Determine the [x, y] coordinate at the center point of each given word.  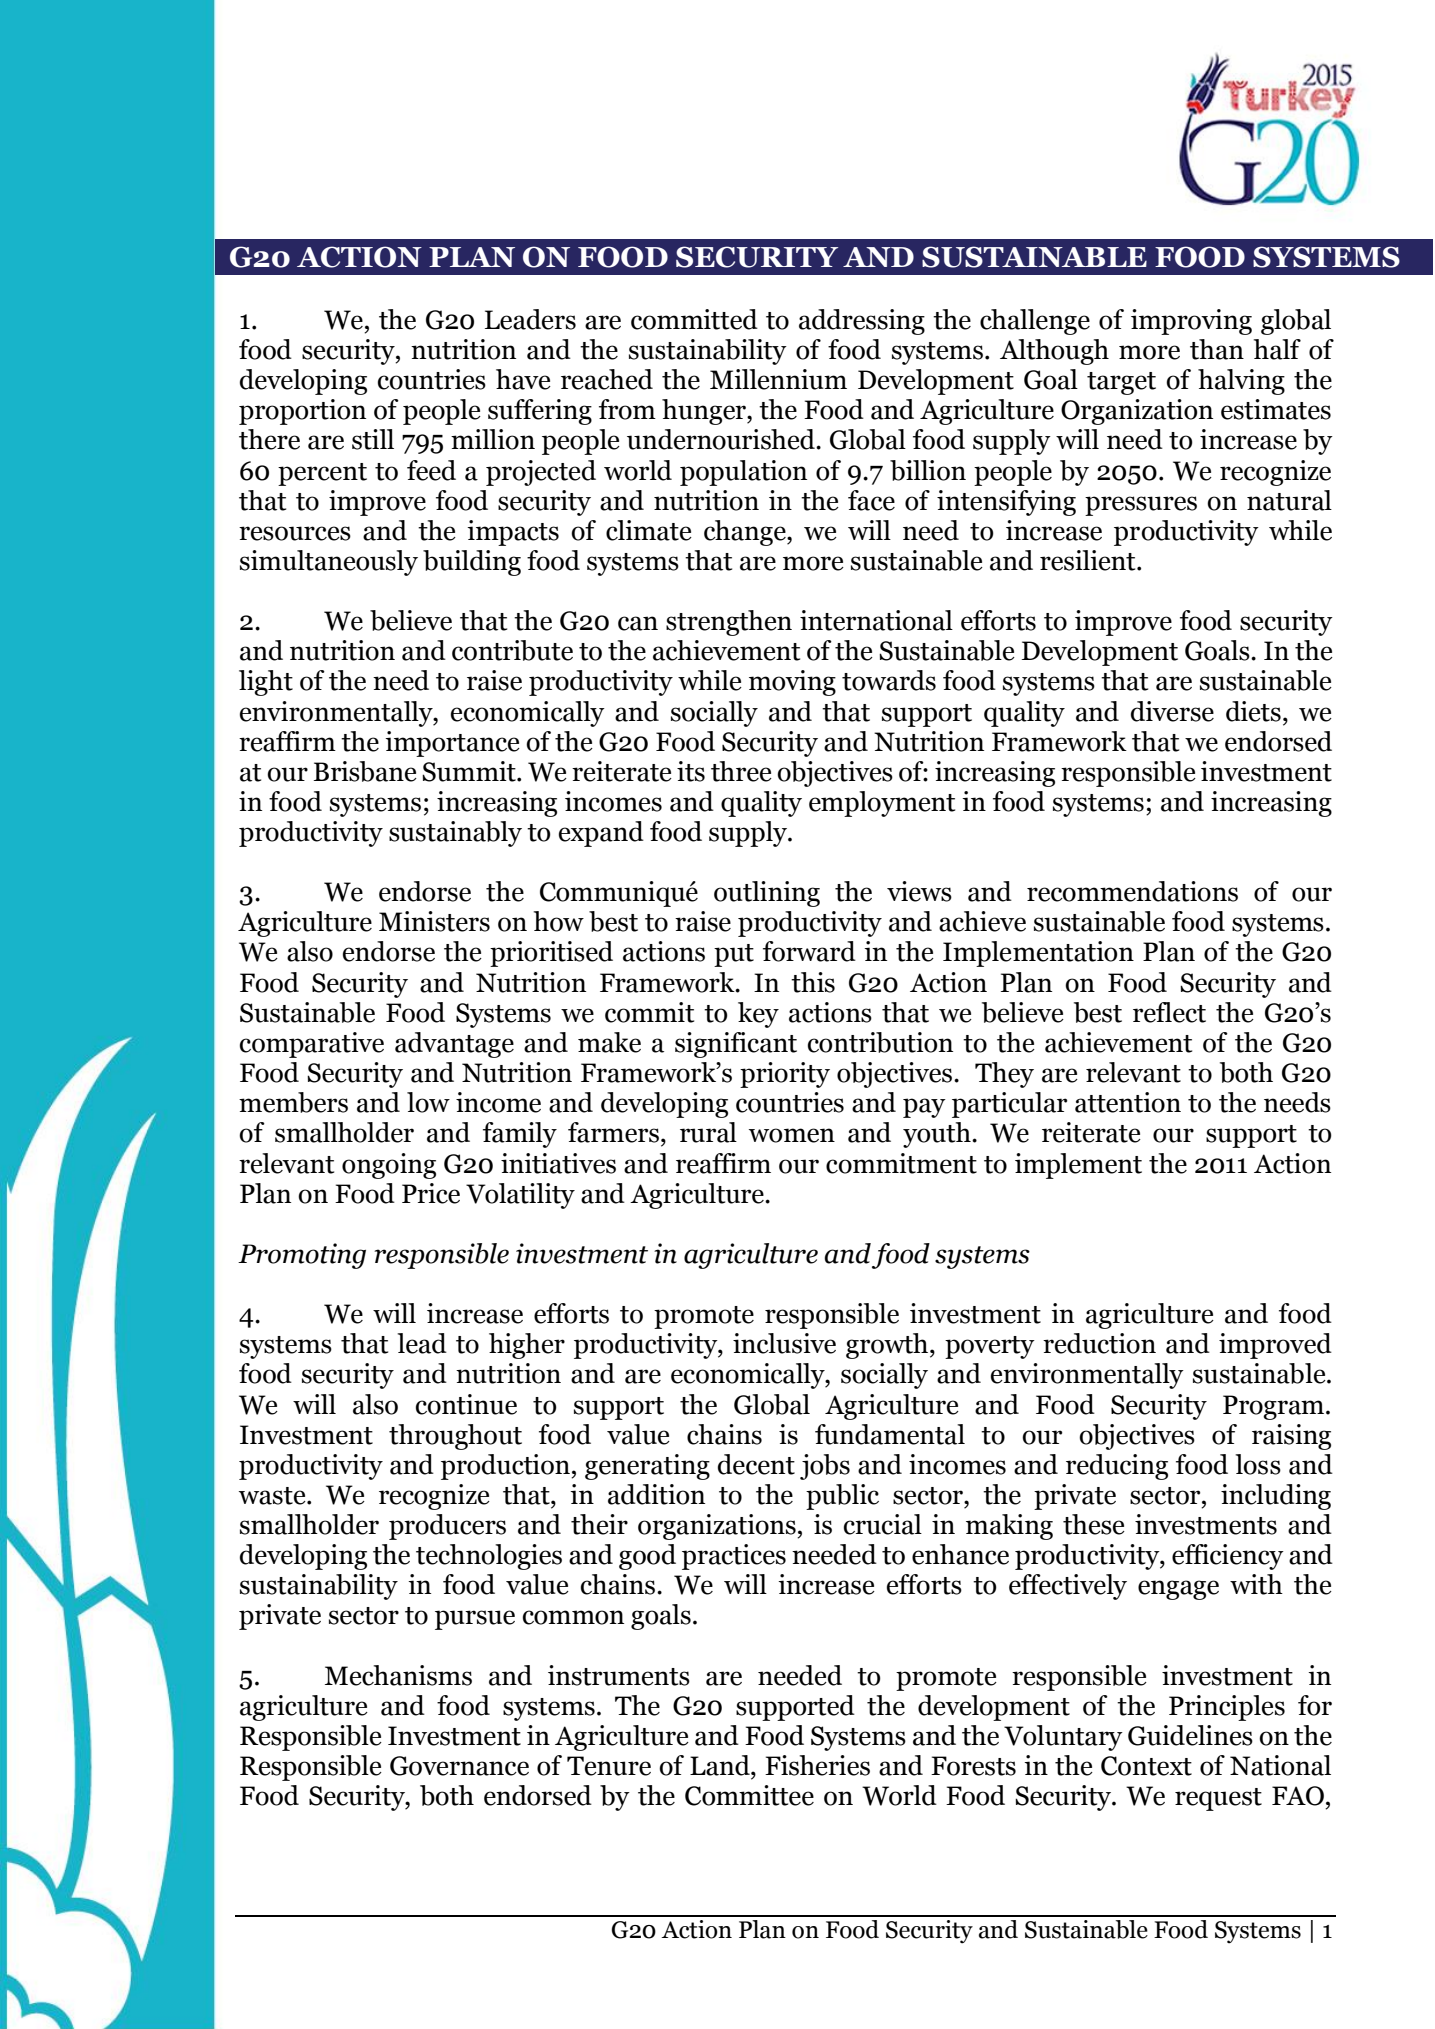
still [373, 439]
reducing [1117, 1467]
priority [785, 1075]
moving [792, 683]
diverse [1172, 711]
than [1217, 349]
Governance [459, 1766]
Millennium [778, 379]
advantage [454, 1045]
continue [466, 1404]
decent [756, 1464]
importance [452, 744]
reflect [1169, 1012]
